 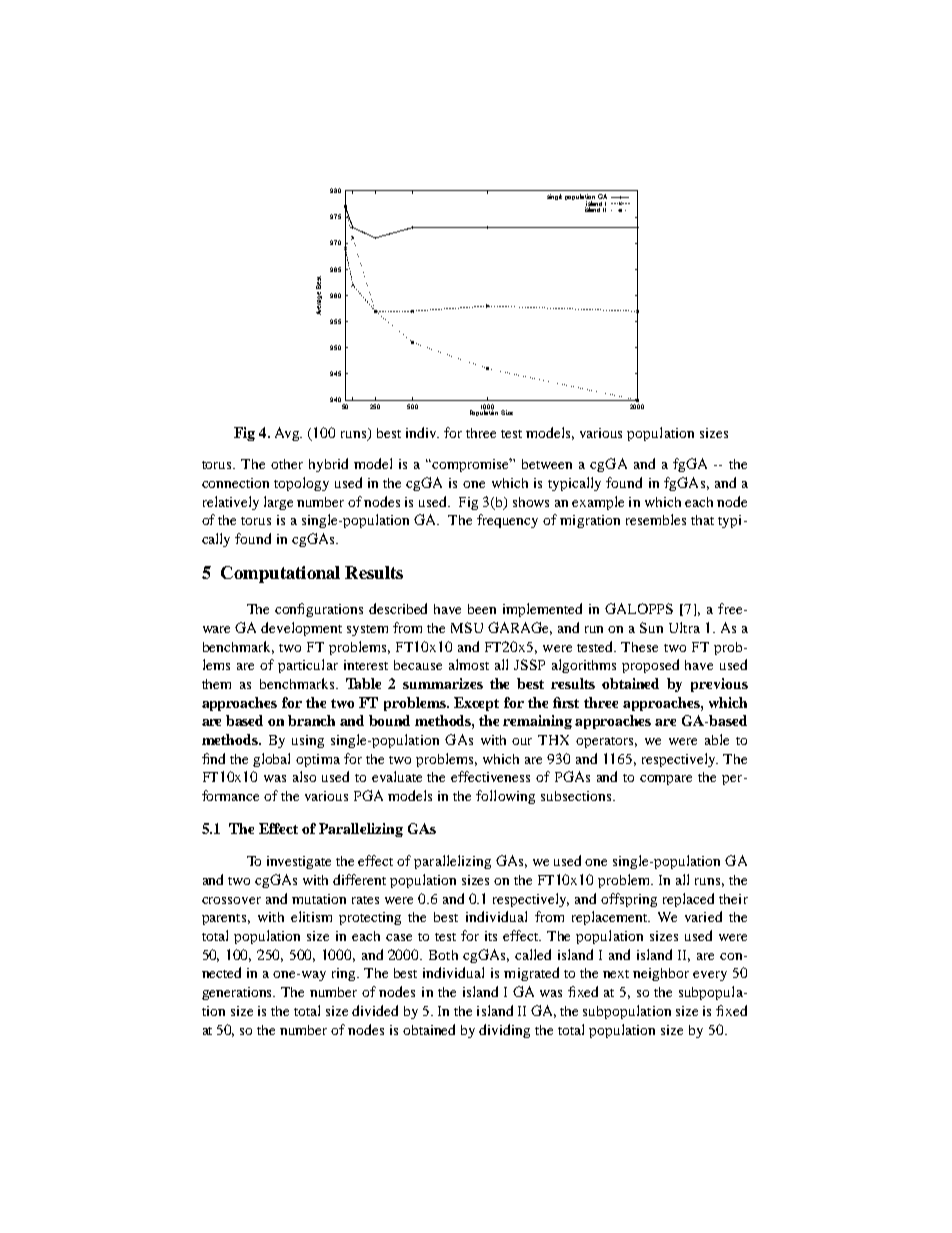 What do you see at coordinates (661, 974) in the screenshot?
I see `neighbor` at bounding box center [661, 974].
